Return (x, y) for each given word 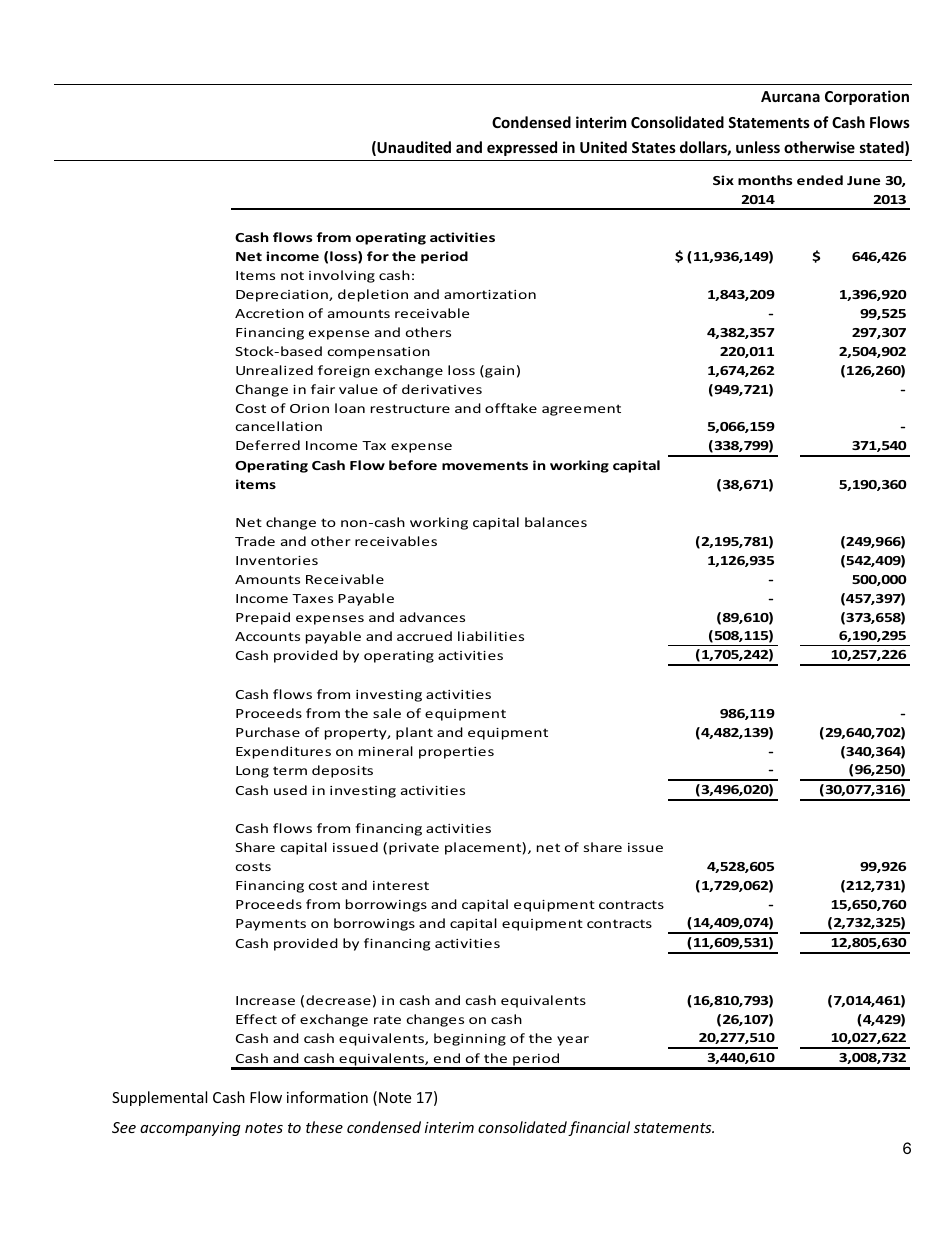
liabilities (491, 636)
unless (758, 147)
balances (556, 522)
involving (342, 276)
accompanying (190, 1129)
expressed (522, 148)
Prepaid (263, 618)
